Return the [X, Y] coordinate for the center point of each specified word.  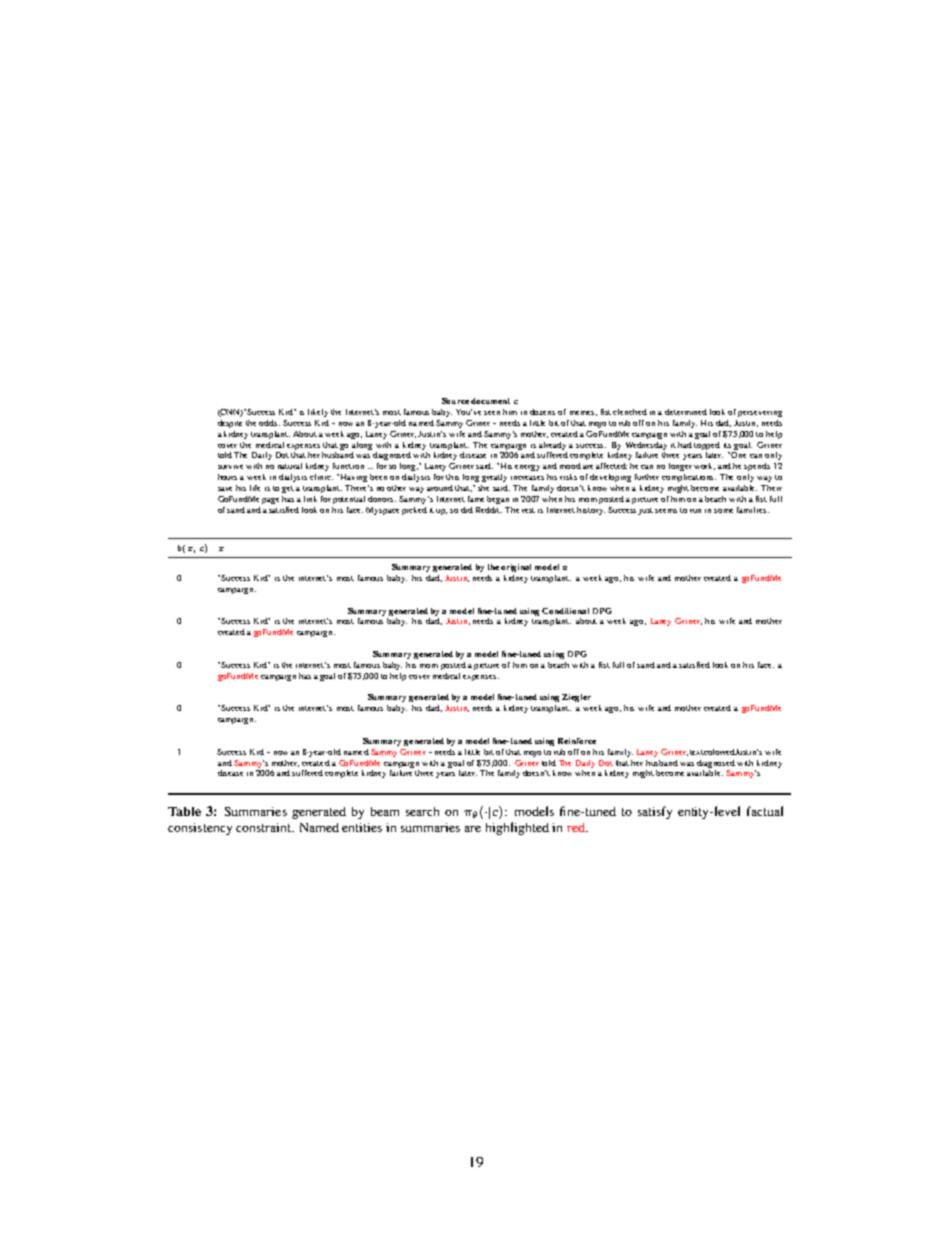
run [695, 511]
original [516, 568]
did [467, 510]
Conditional [565, 611]
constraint [265, 827]
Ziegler [576, 698]
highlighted [517, 828]
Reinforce [577, 741]
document [490, 401]
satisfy [655, 812]
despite [230, 424]
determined [686, 412]
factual [765, 811]
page [270, 501]
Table [184, 811]
